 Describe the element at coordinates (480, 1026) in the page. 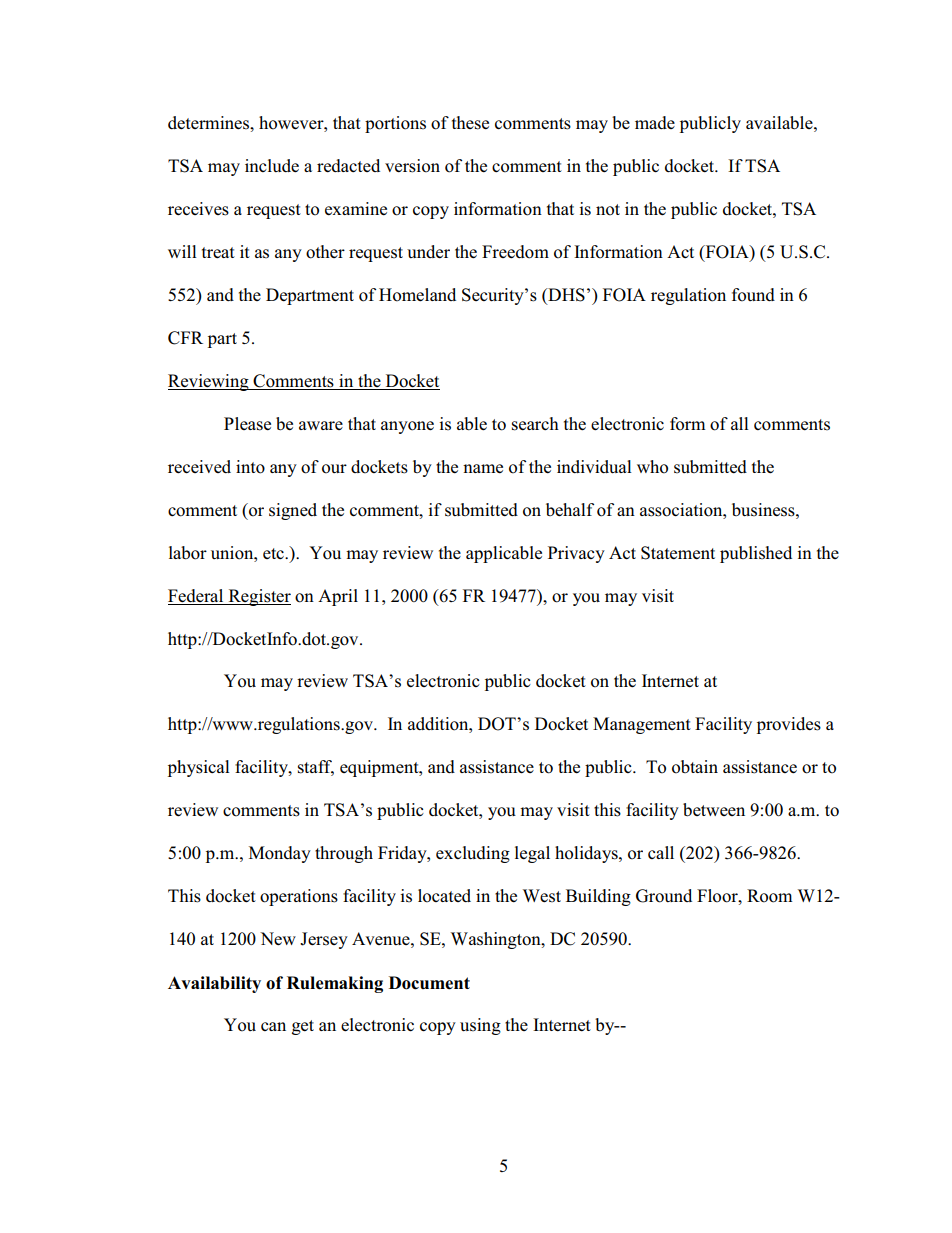

I see `using` at that location.
